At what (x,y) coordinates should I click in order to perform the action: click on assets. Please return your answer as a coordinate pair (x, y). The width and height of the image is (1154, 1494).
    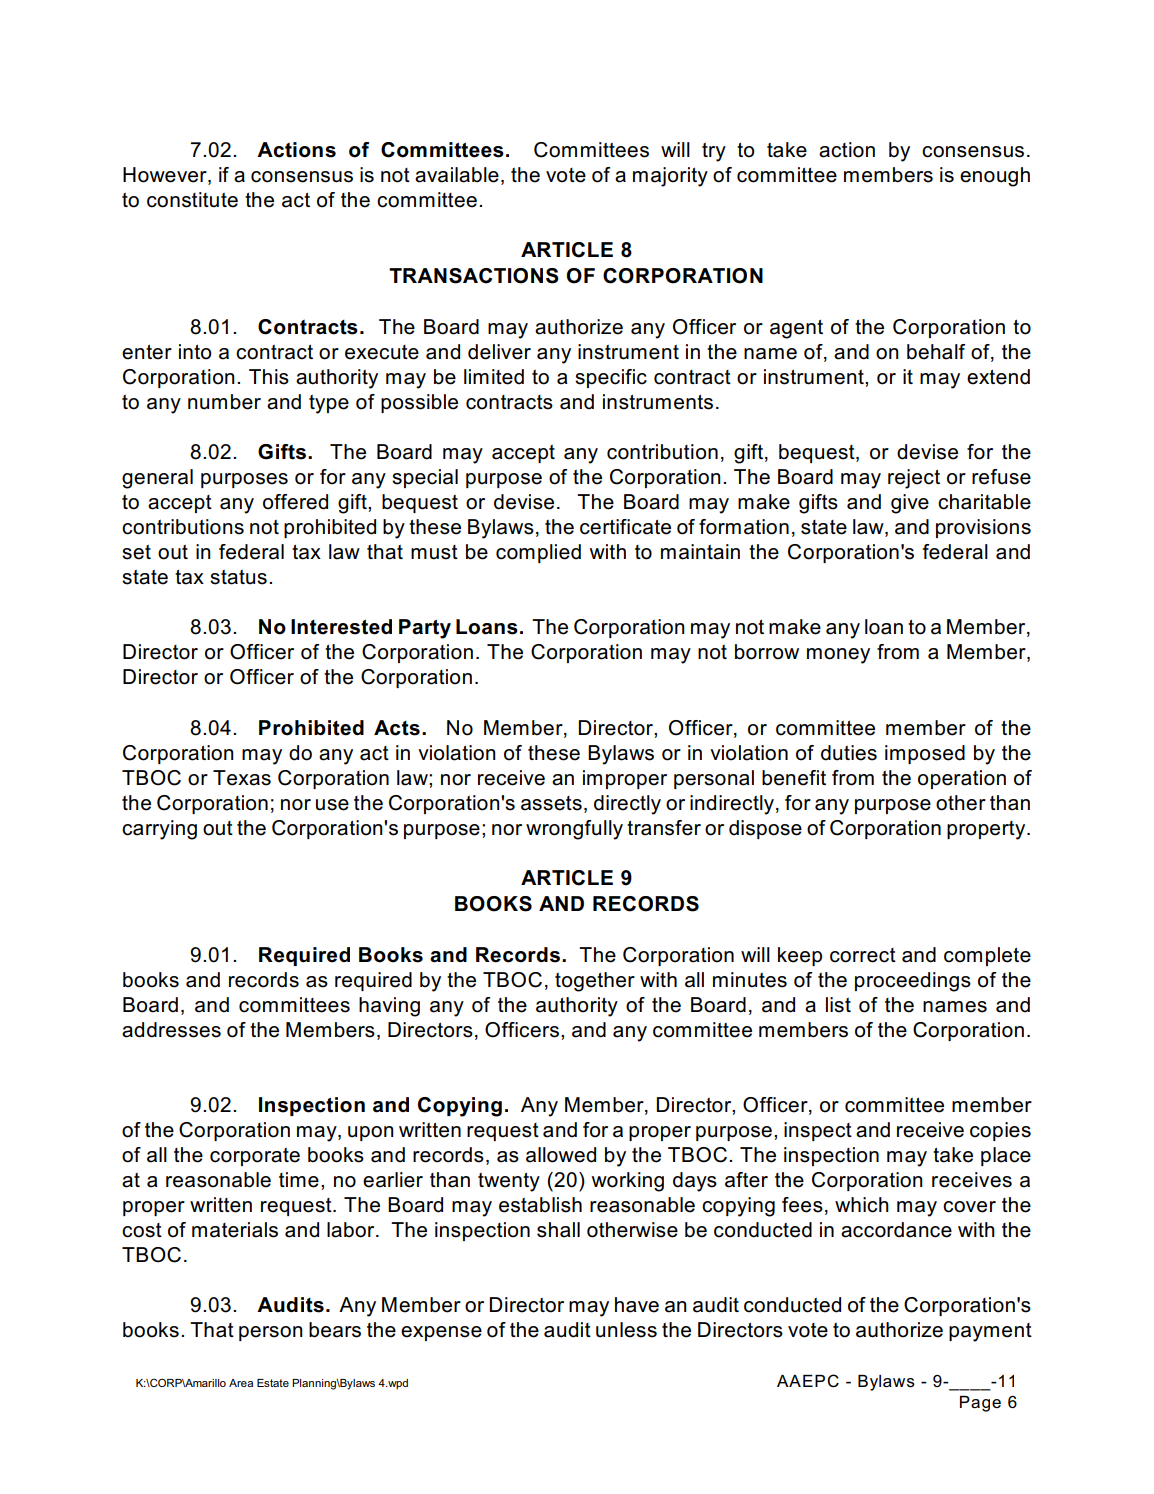
    Looking at the image, I should click on (551, 803).
